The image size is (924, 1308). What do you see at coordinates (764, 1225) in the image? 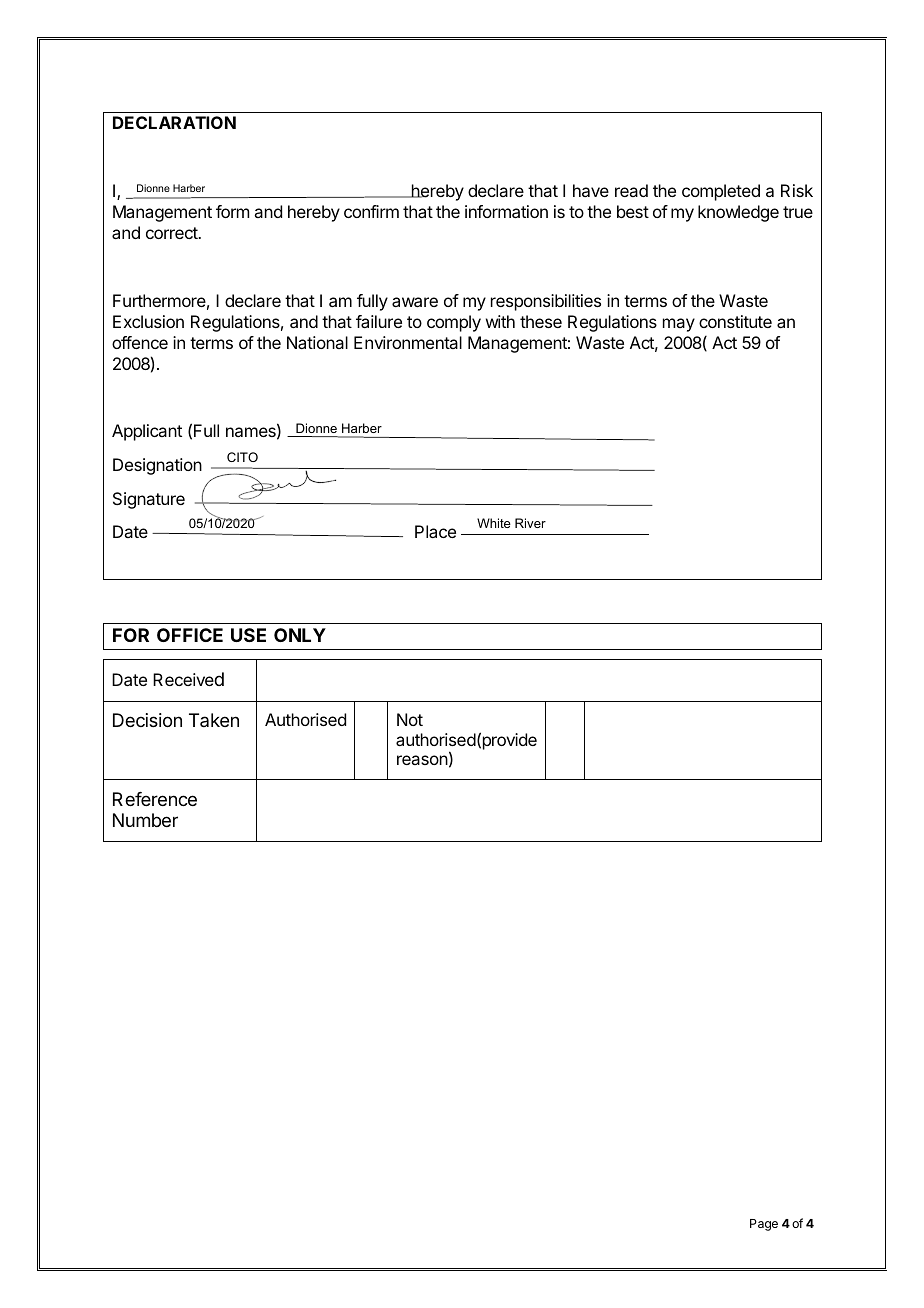
I see `Page` at bounding box center [764, 1225].
